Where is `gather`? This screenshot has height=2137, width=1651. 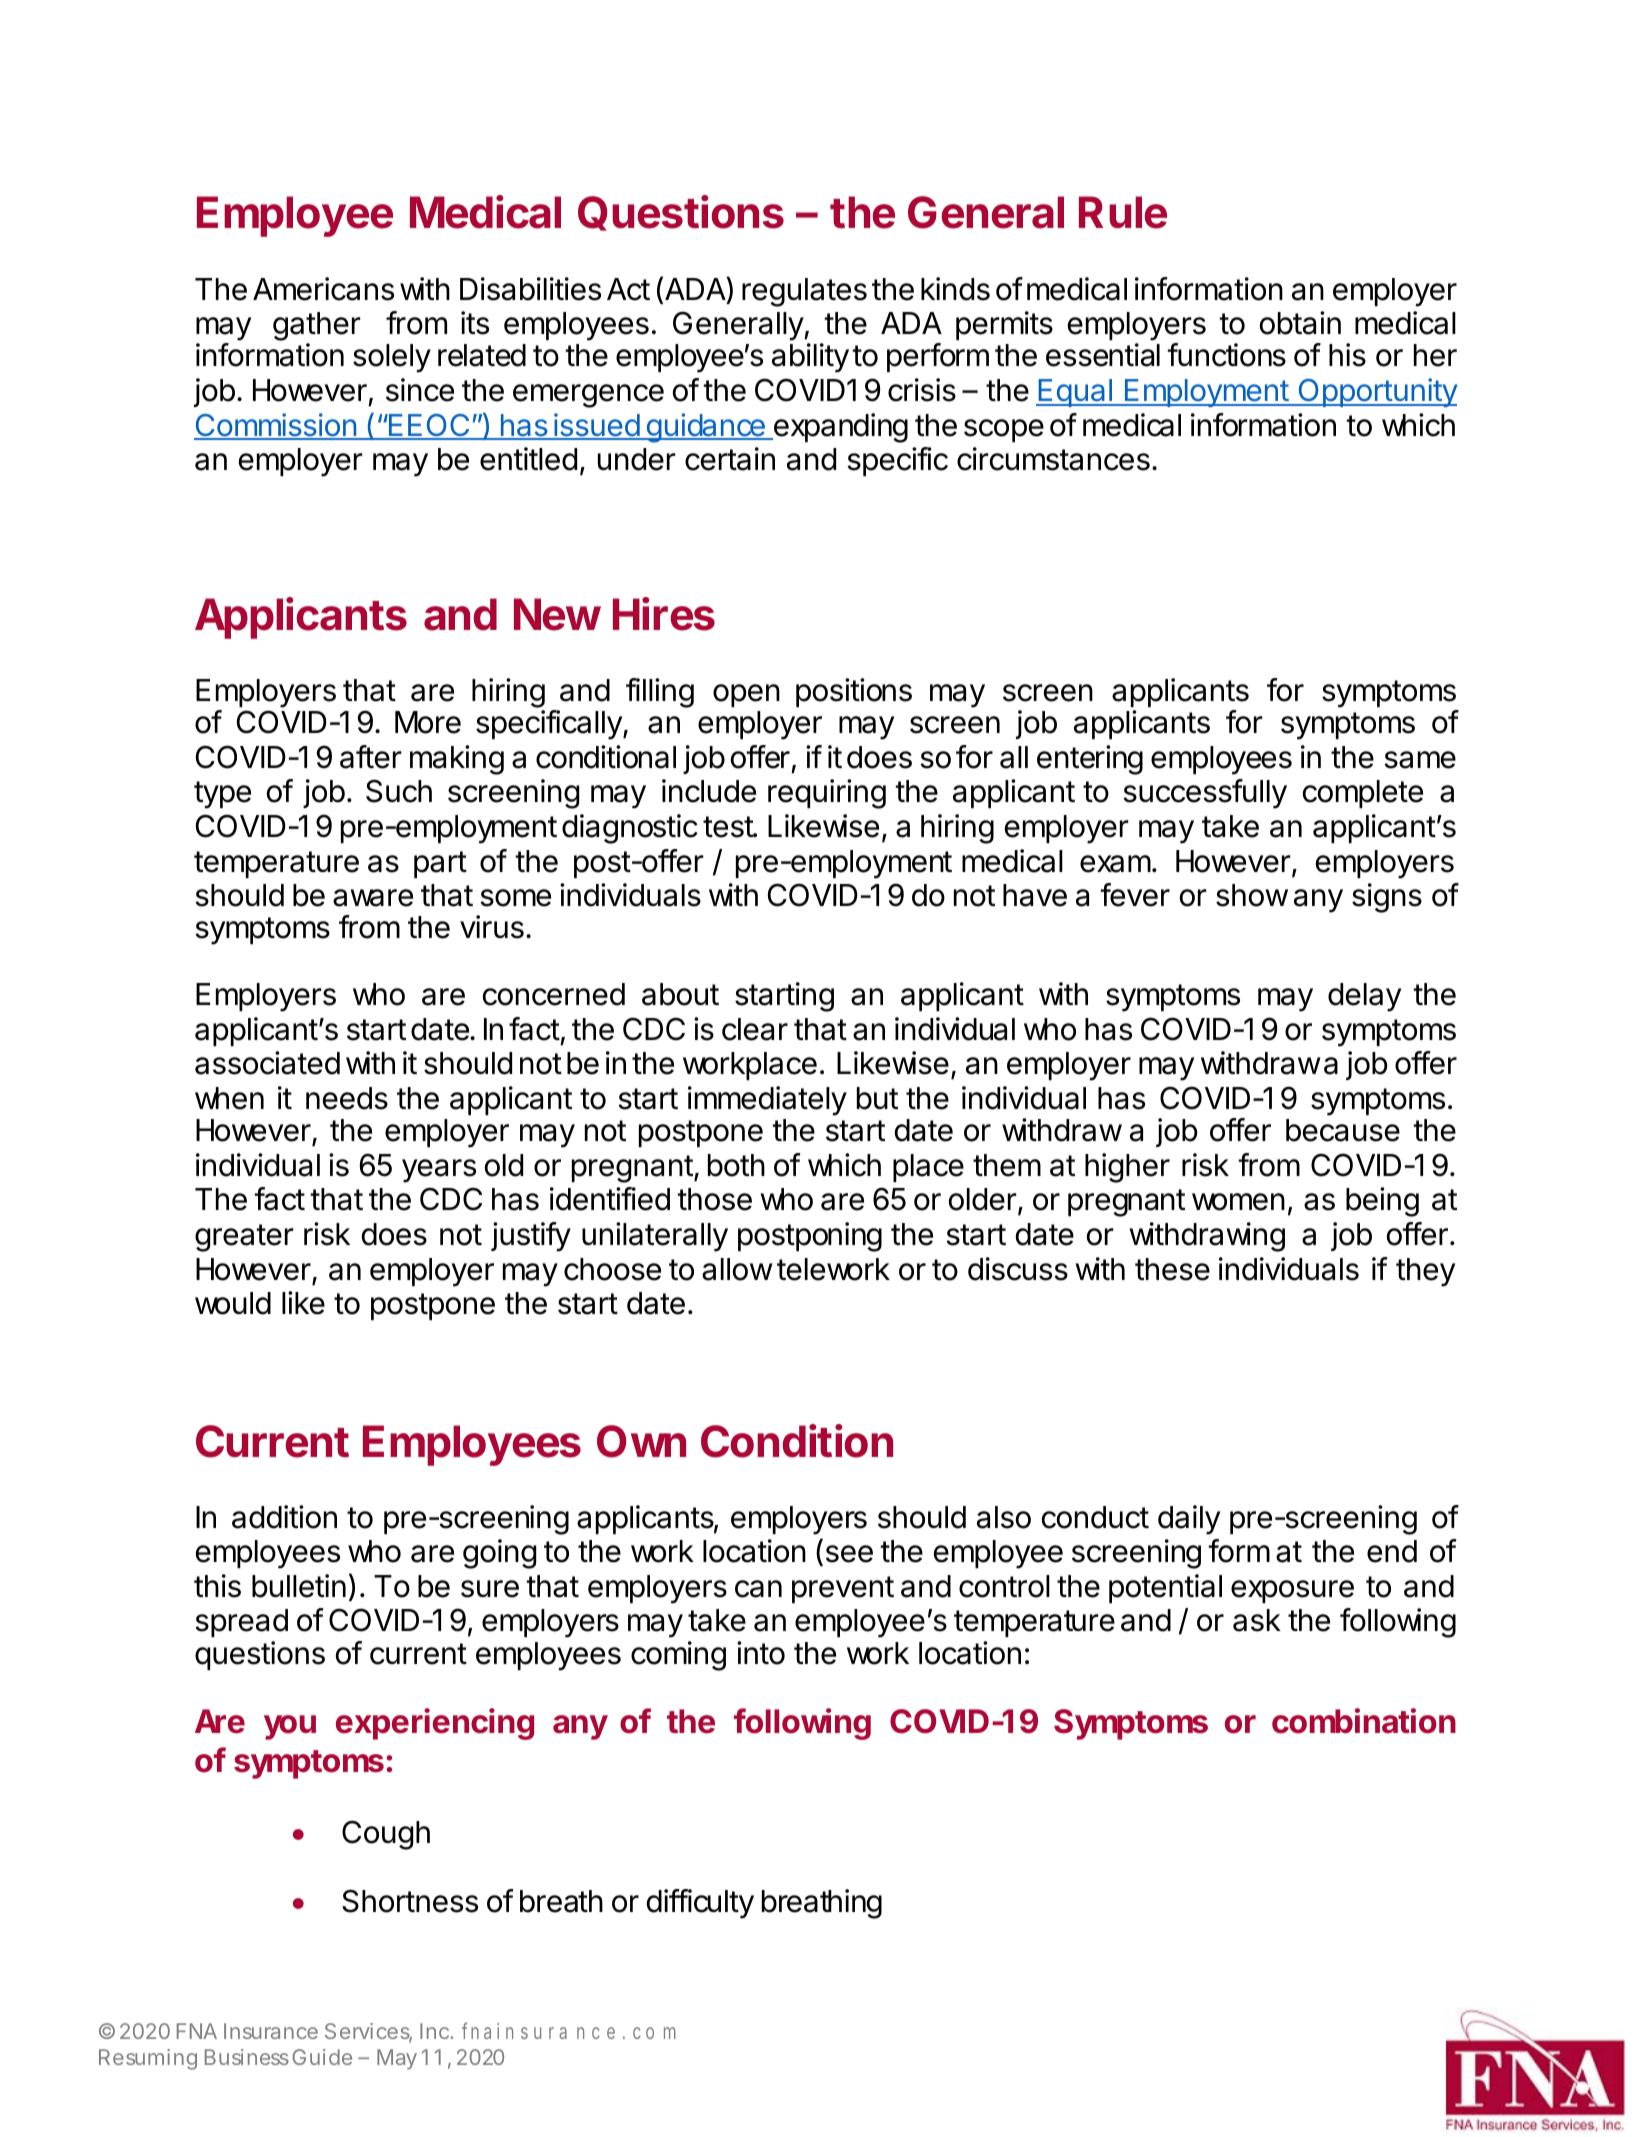
gather is located at coordinates (317, 328).
